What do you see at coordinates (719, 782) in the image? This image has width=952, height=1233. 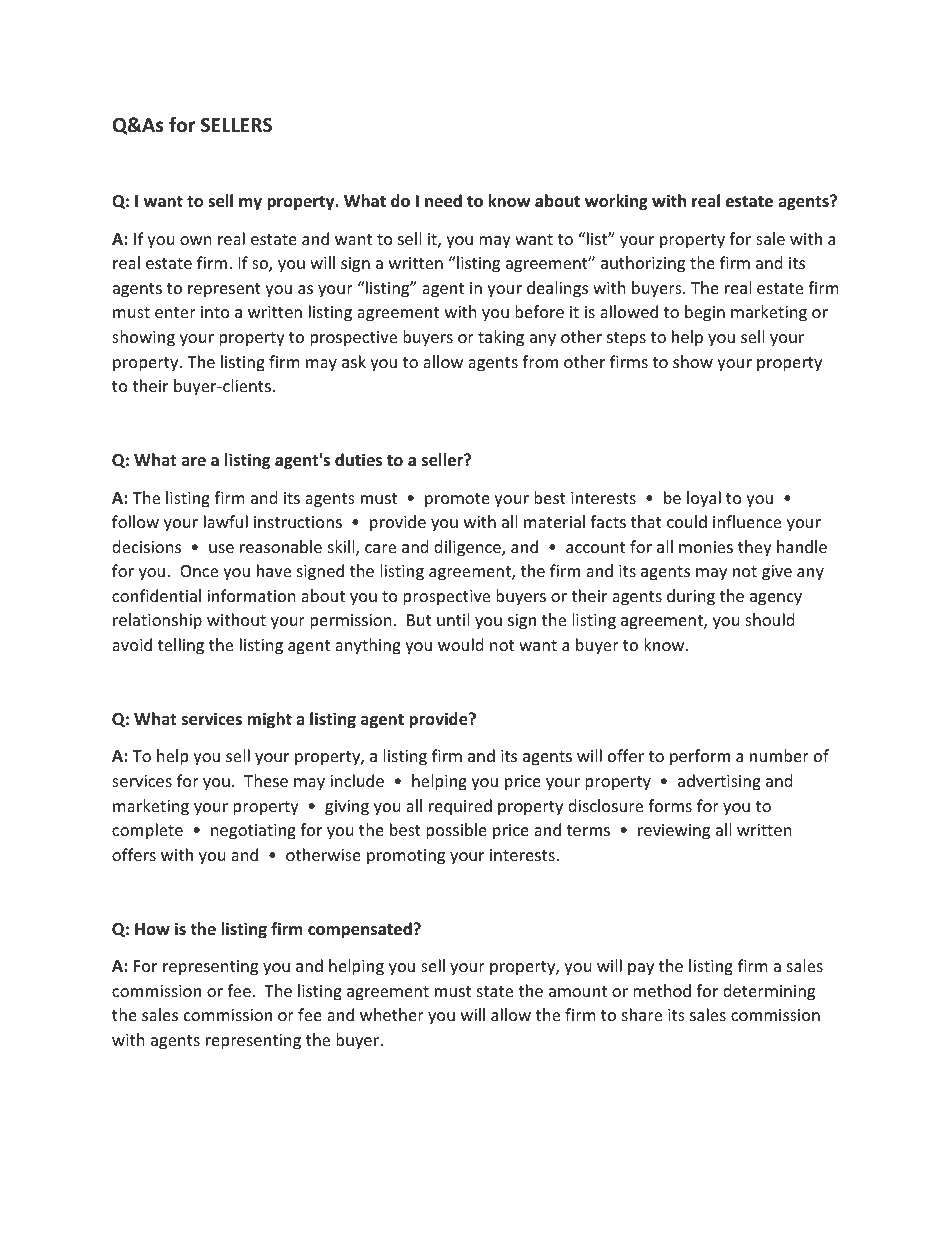 I see `advertising` at bounding box center [719, 782].
